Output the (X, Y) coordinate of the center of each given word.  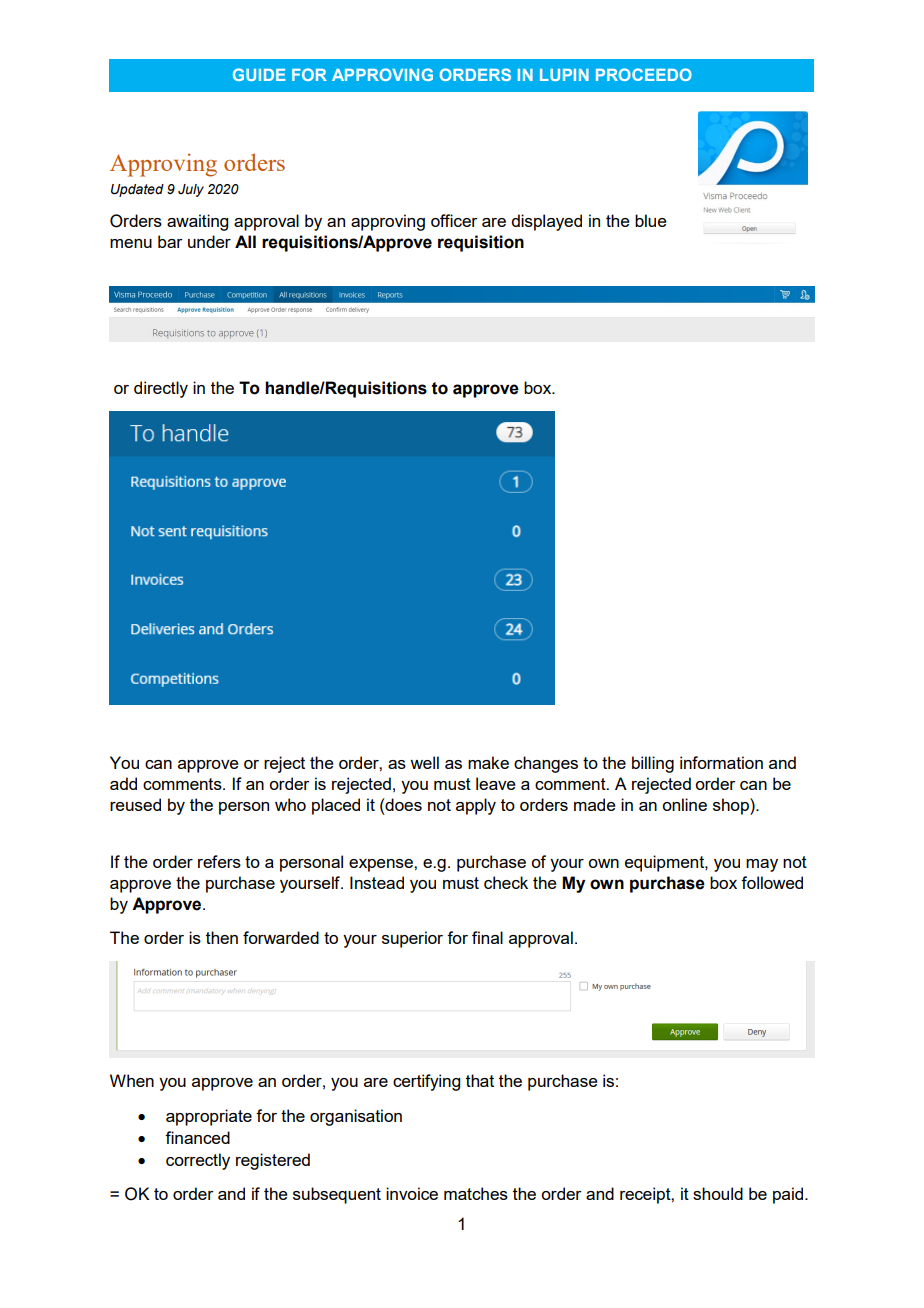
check (506, 882)
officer (454, 220)
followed (772, 882)
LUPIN (564, 75)
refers (219, 861)
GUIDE (259, 74)
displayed (546, 222)
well (424, 762)
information (721, 762)
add (123, 783)
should (718, 1193)
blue (651, 220)
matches (476, 1193)
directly (161, 389)
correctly (198, 1161)
